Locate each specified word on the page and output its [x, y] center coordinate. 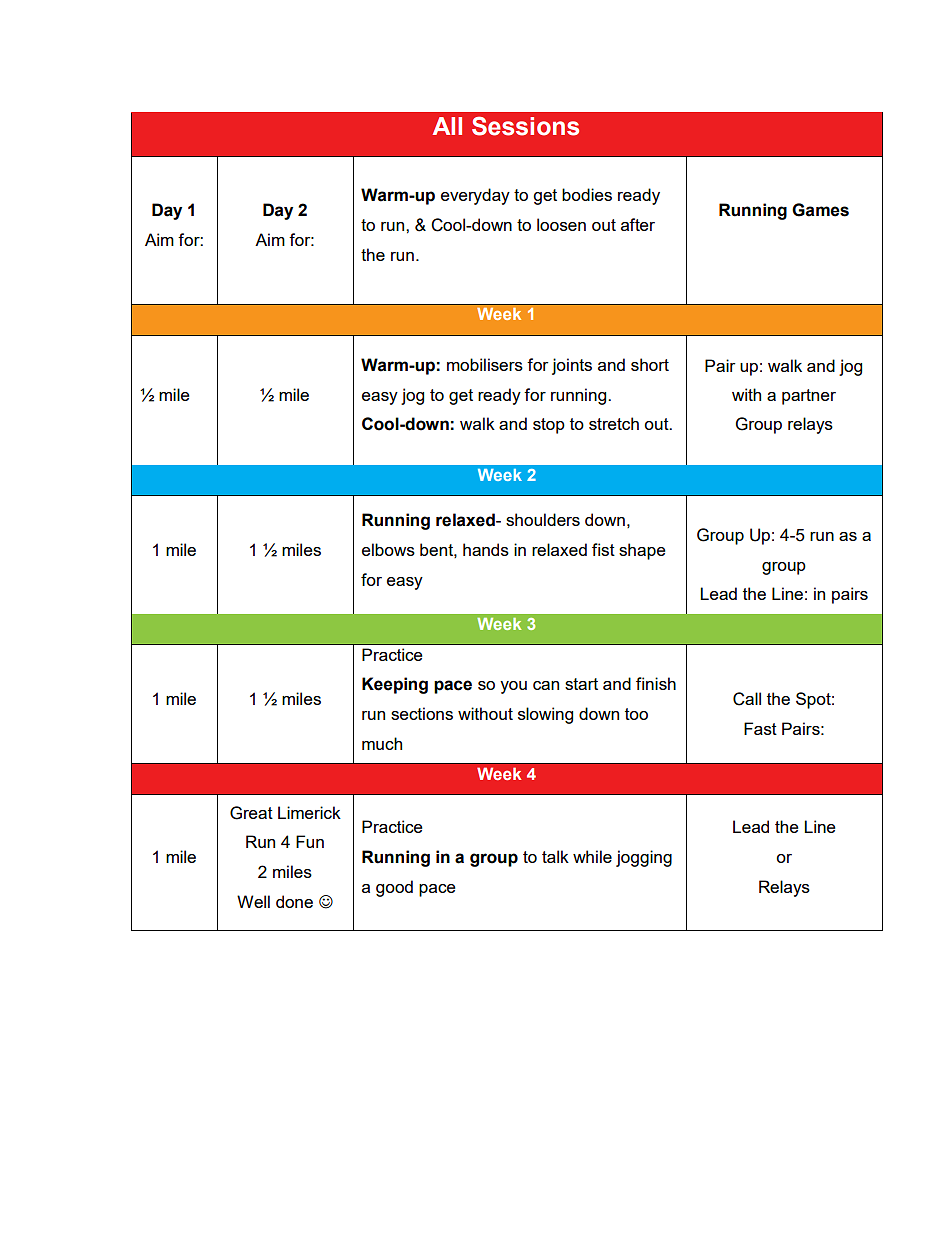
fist [603, 549]
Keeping [395, 685]
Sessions [525, 126]
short [650, 364]
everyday [475, 196]
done [294, 901]
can [546, 685]
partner [809, 397]
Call [747, 699]
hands [486, 549]
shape [642, 551]
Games [820, 210]
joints [572, 366]
